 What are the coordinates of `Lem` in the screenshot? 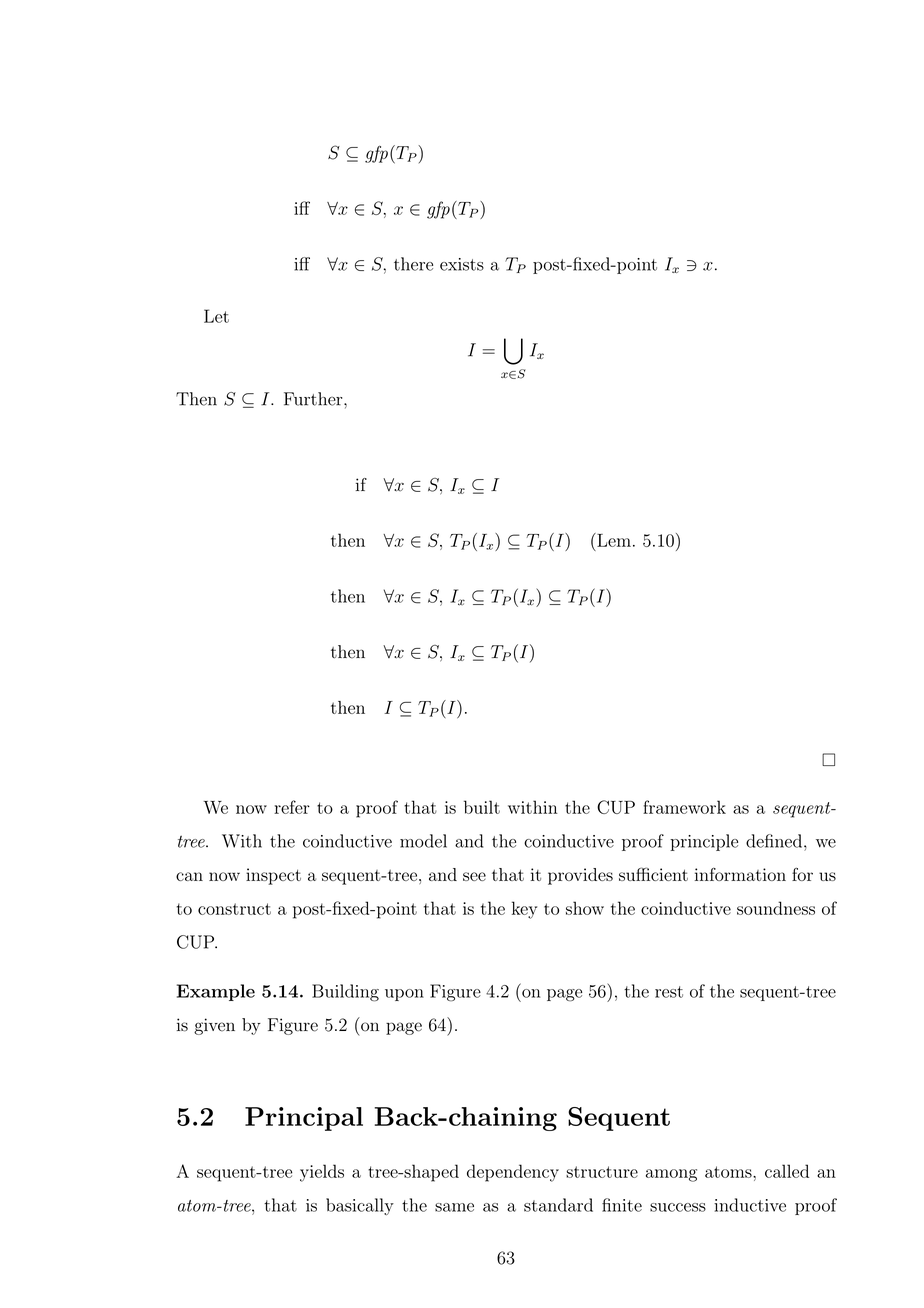 It's located at (613, 540).
